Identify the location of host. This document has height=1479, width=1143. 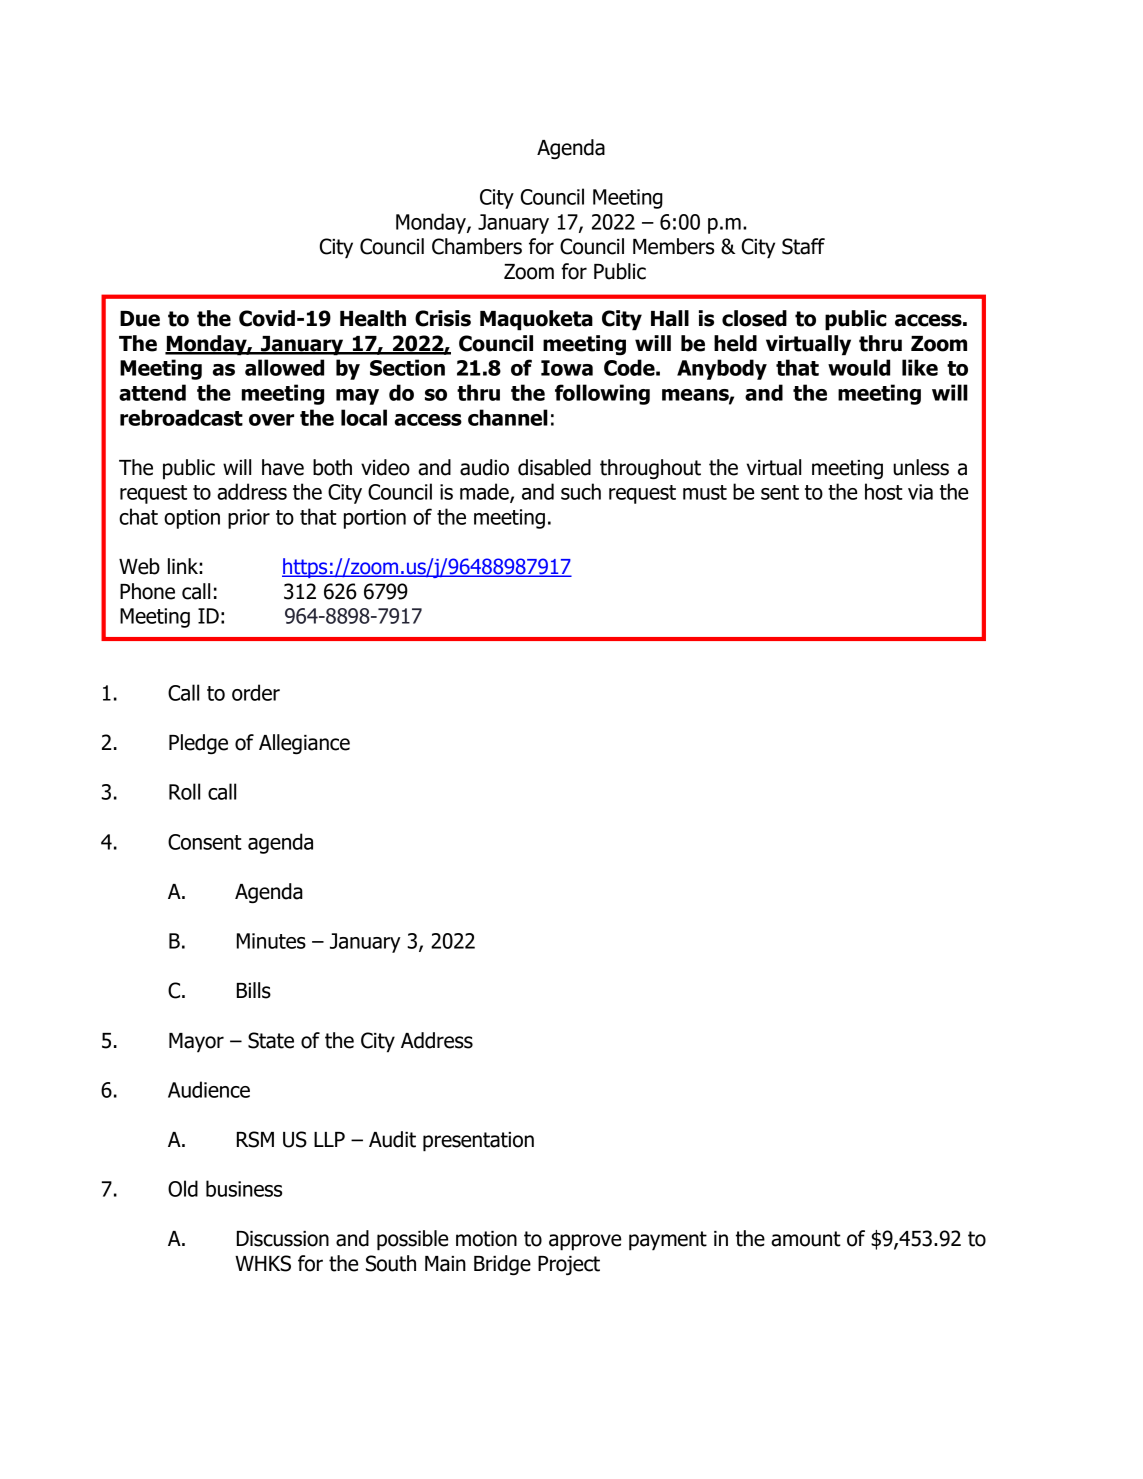
(884, 491).
